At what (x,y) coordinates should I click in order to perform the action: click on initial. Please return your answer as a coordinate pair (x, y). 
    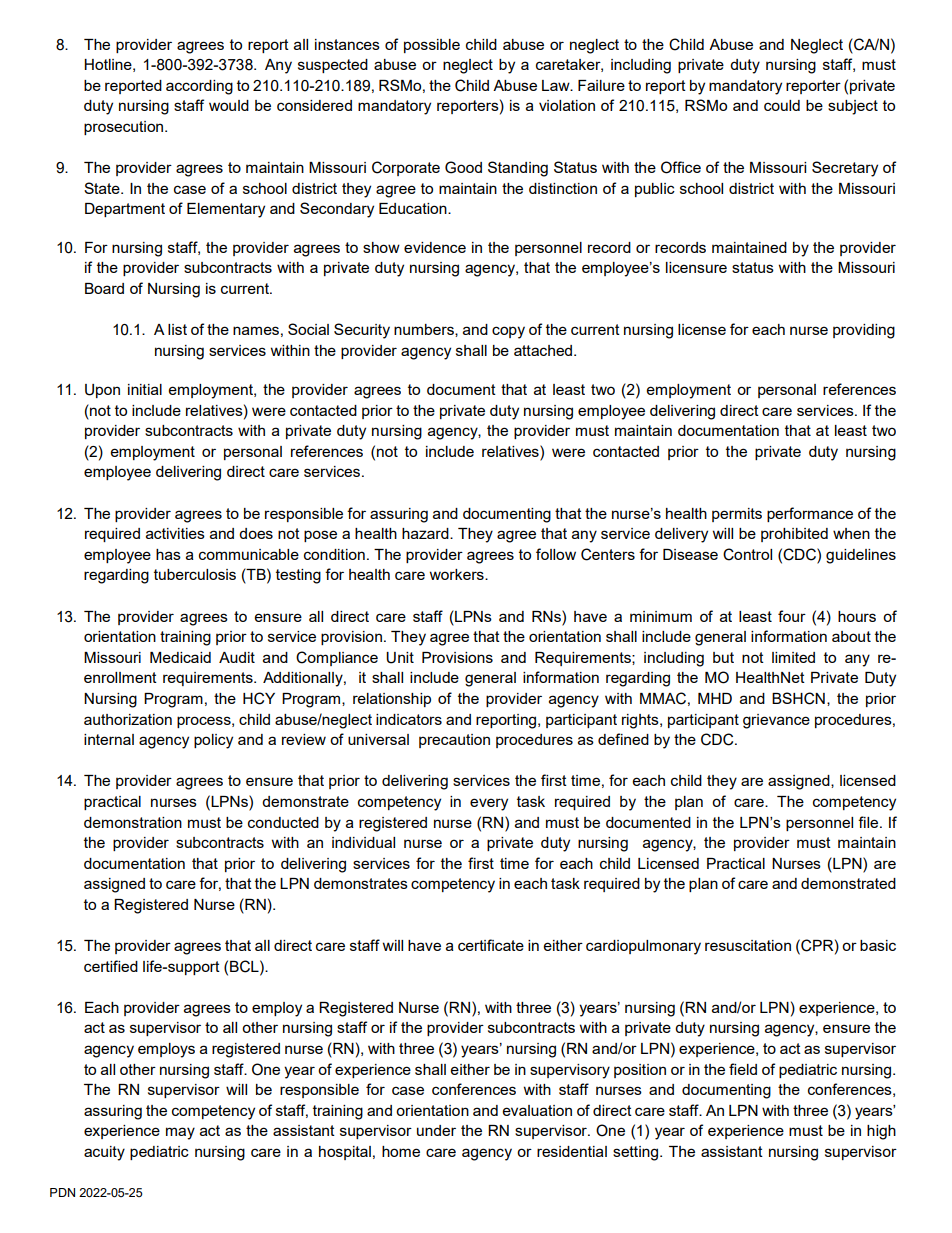
    Looking at the image, I should click on (145, 389).
